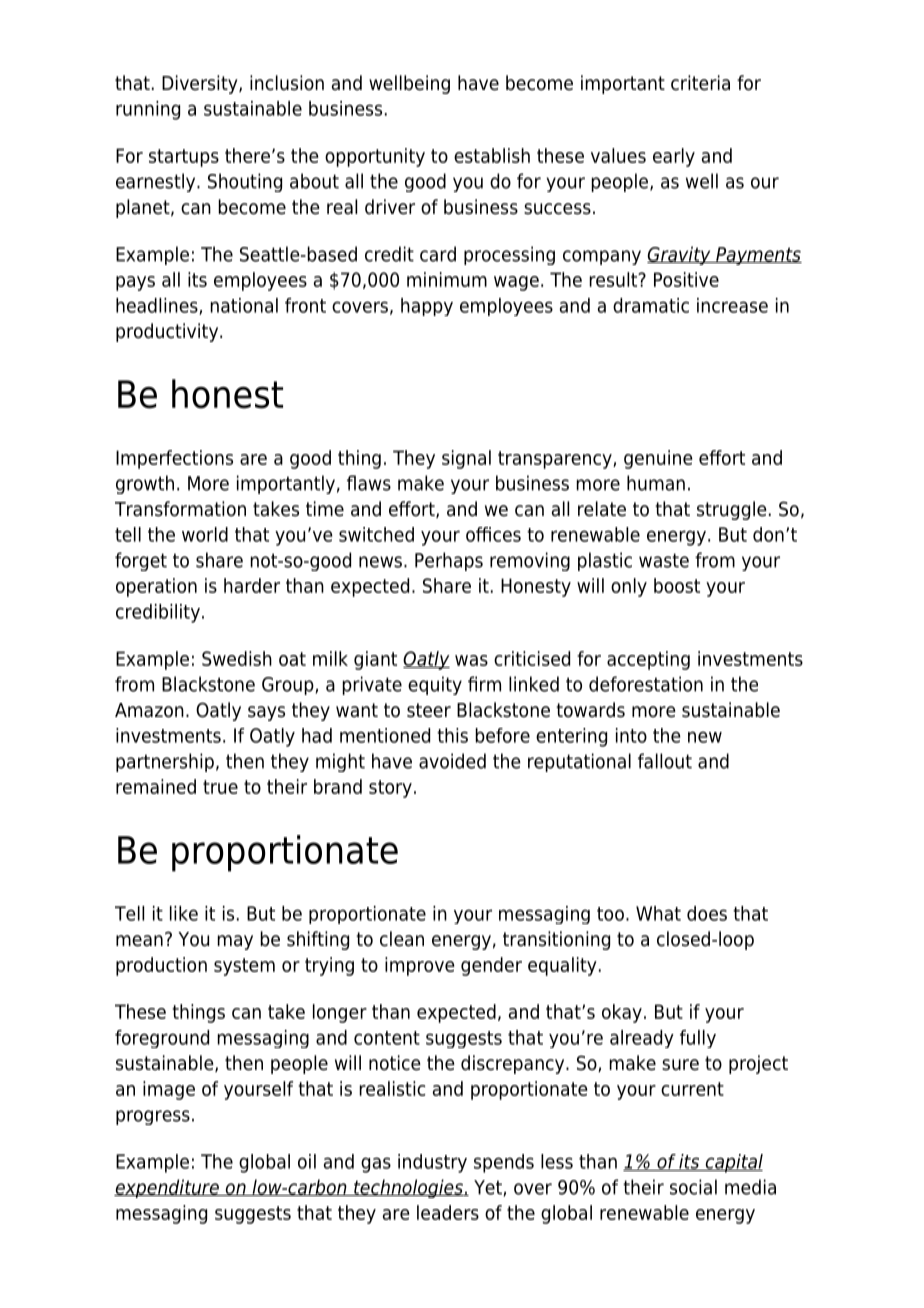 The height and width of the image is (1308, 924). Describe the element at coordinates (427, 307) in the image. I see `happy` at that location.
